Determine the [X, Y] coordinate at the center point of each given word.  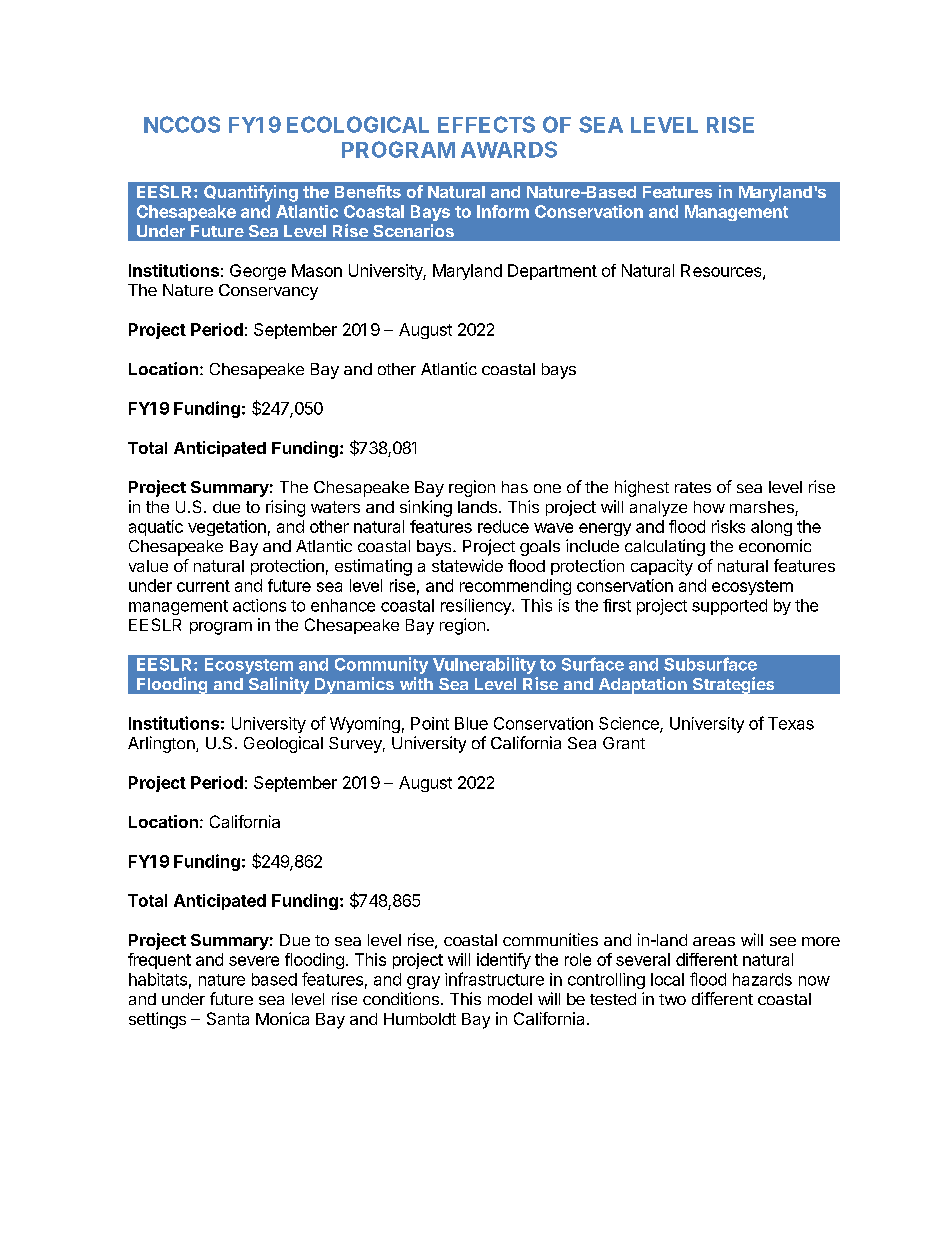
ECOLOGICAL [358, 124]
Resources [722, 271]
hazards [762, 979]
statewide [467, 565]
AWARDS [509, 149]
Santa [228, 1018]
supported [729, 607]
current [203, 586]
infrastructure [494, 979]
